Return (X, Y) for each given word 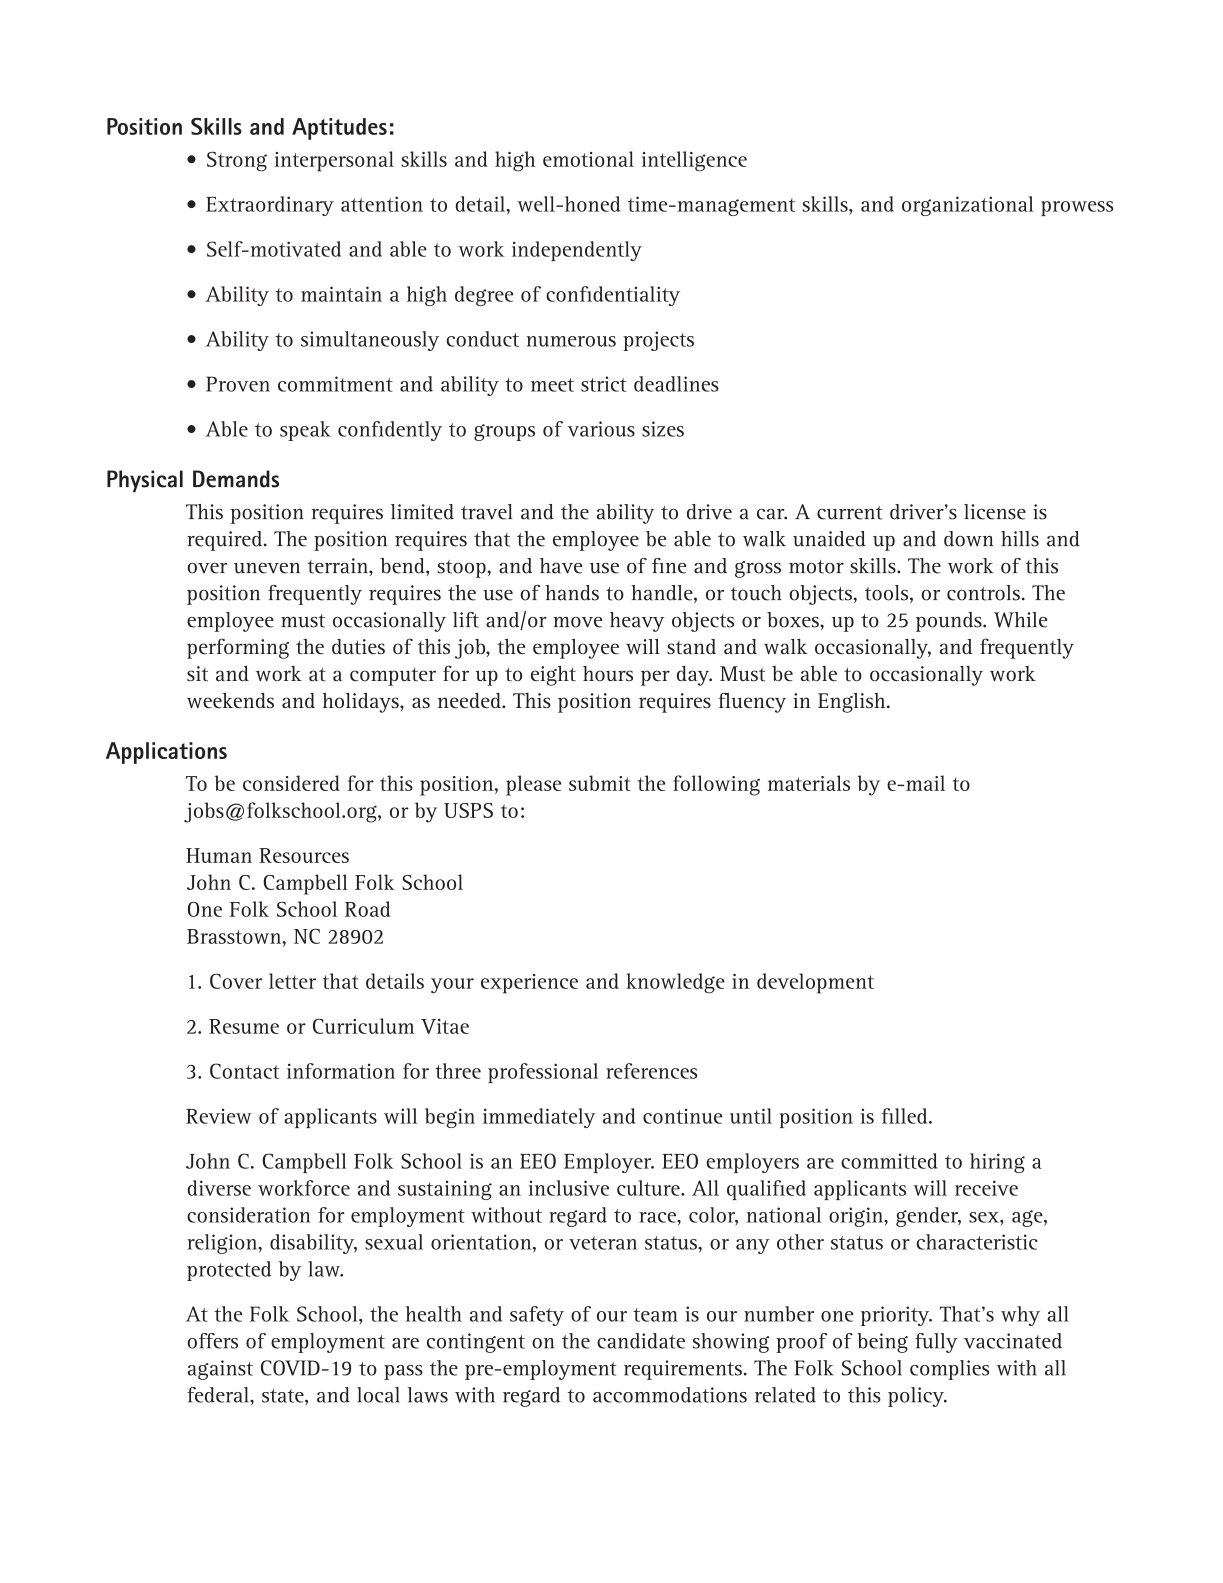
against (220, 1370)
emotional (588, 159)
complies (949, 1370)
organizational (968, 206)
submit (600, 783)
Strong (237, 161)
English (853, 703)
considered (291, 783)
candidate (641, 1341)
